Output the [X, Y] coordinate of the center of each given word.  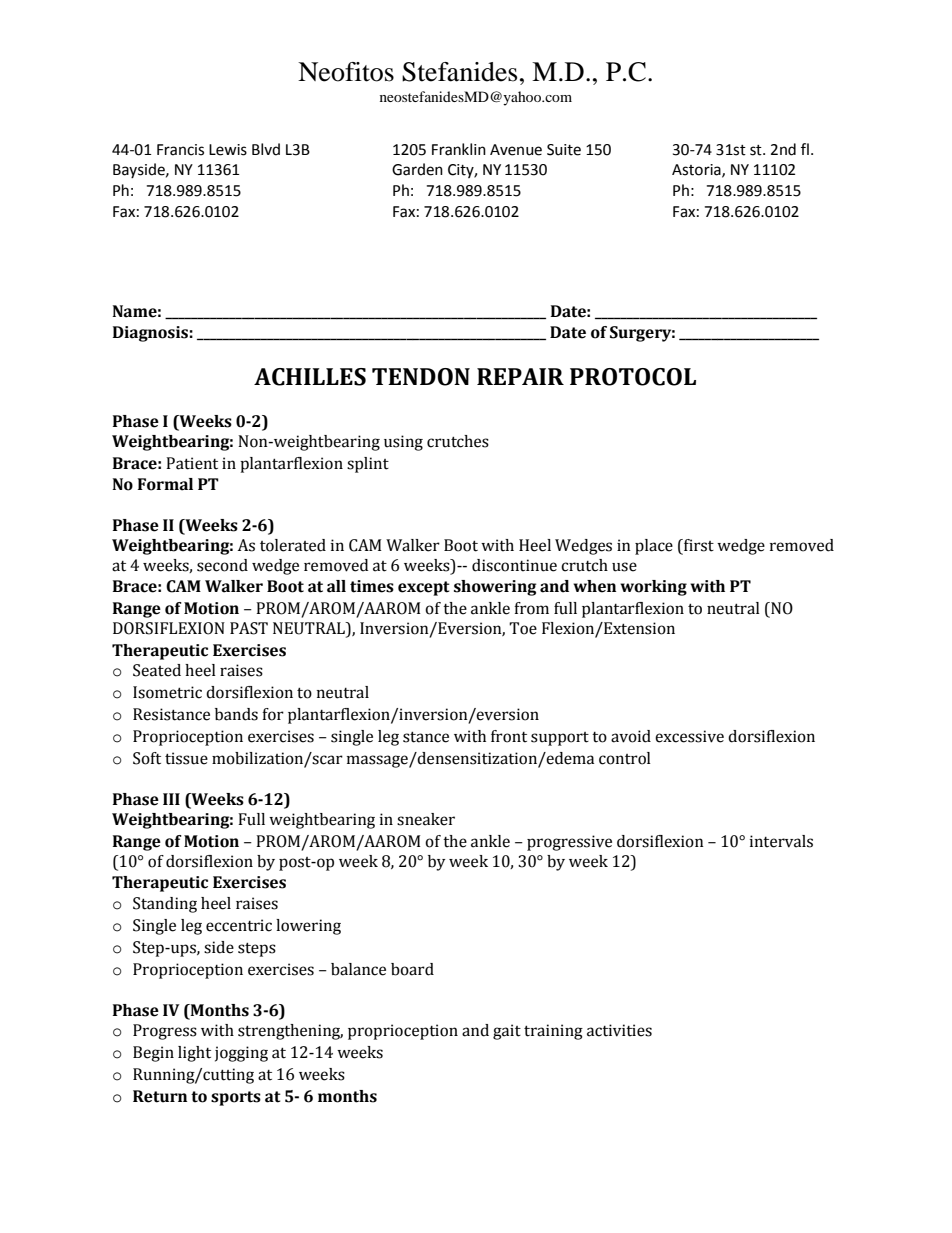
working [653, 588]
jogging [241, 1054]
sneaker [426, 819]
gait [507, 1032]
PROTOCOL [633, 377]
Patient [192, 463]
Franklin [459, 149]
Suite [564, 150]
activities [619, 1030]
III [171, 799]
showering [495, 588]
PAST [249, 628]
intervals [781, 841]
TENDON [421, 377]
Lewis [228, 150]
